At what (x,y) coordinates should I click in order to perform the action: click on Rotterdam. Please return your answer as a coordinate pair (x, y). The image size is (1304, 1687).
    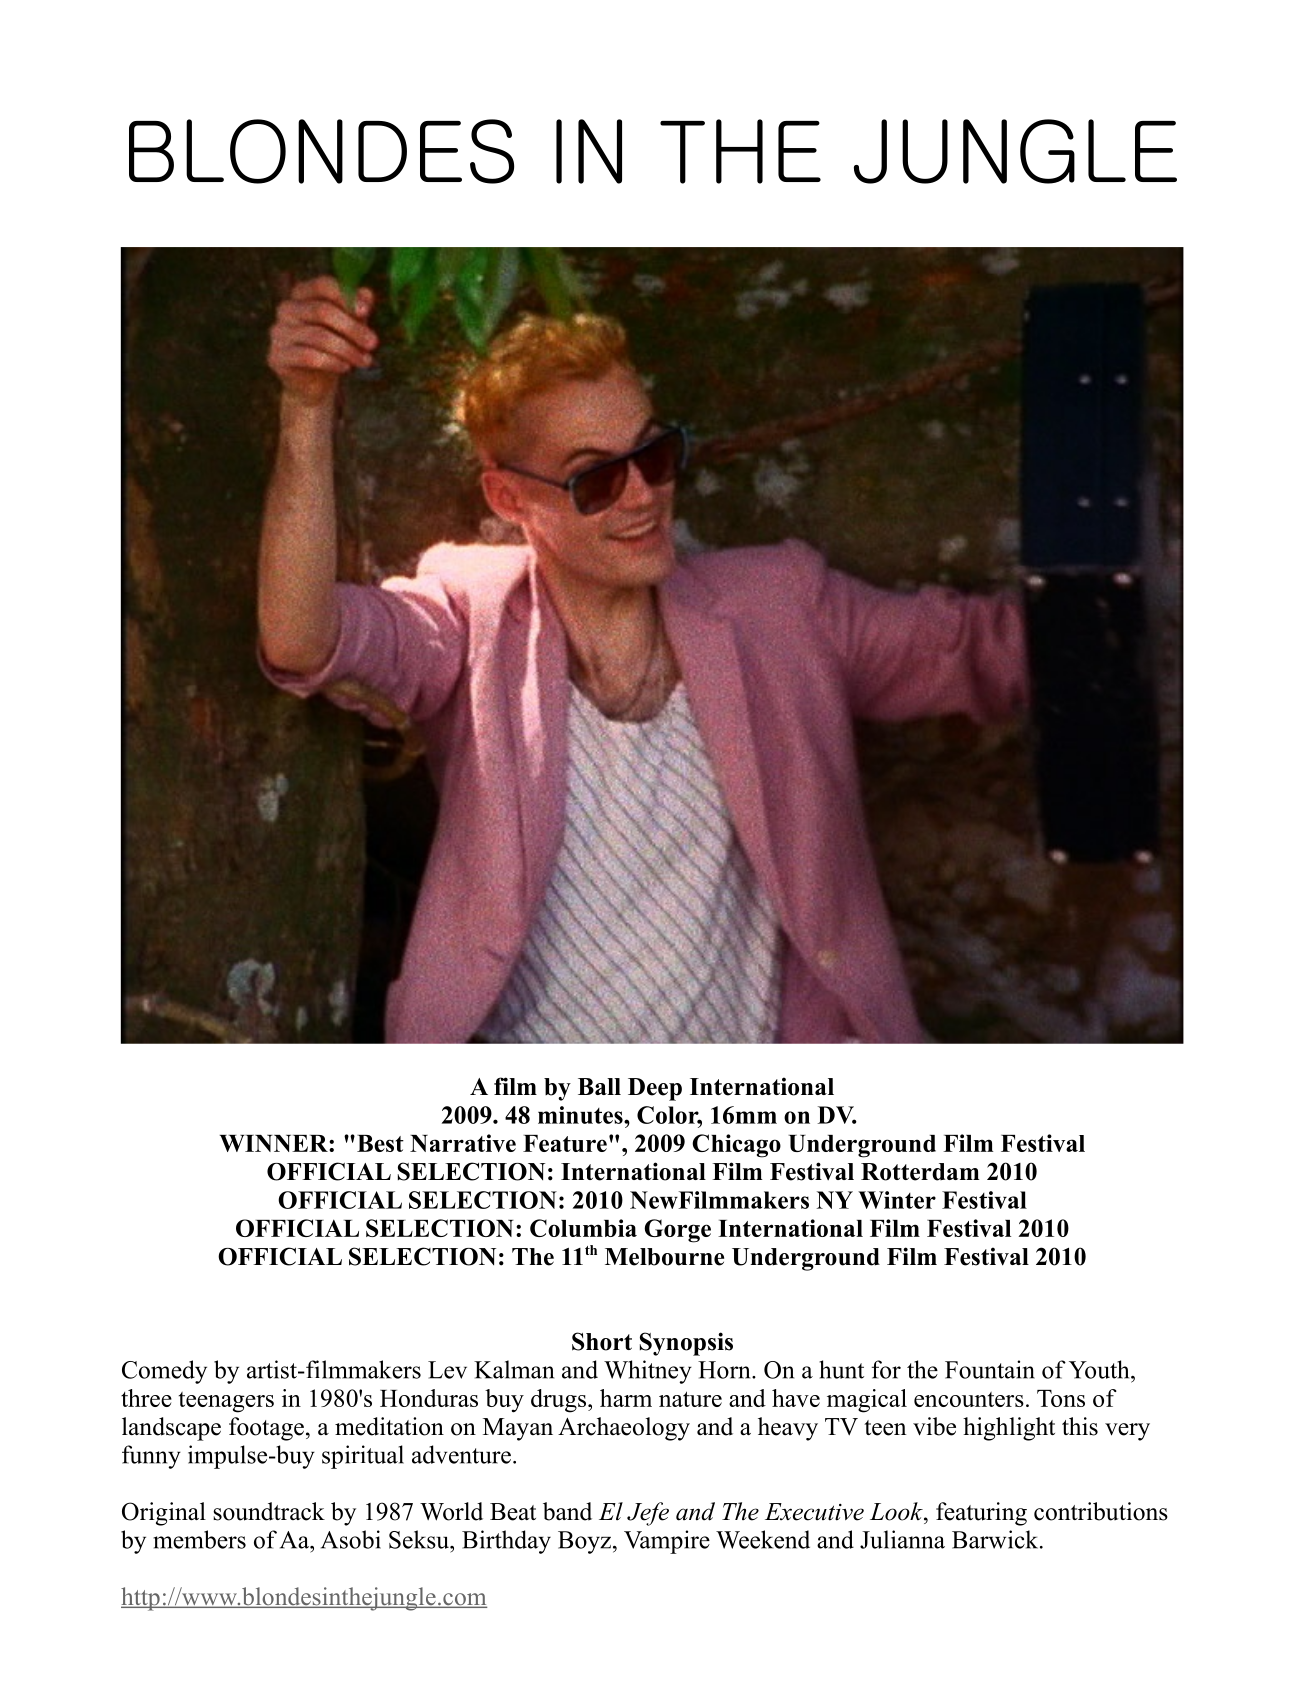
    Looking at the image, I should click on (920, 1172).
